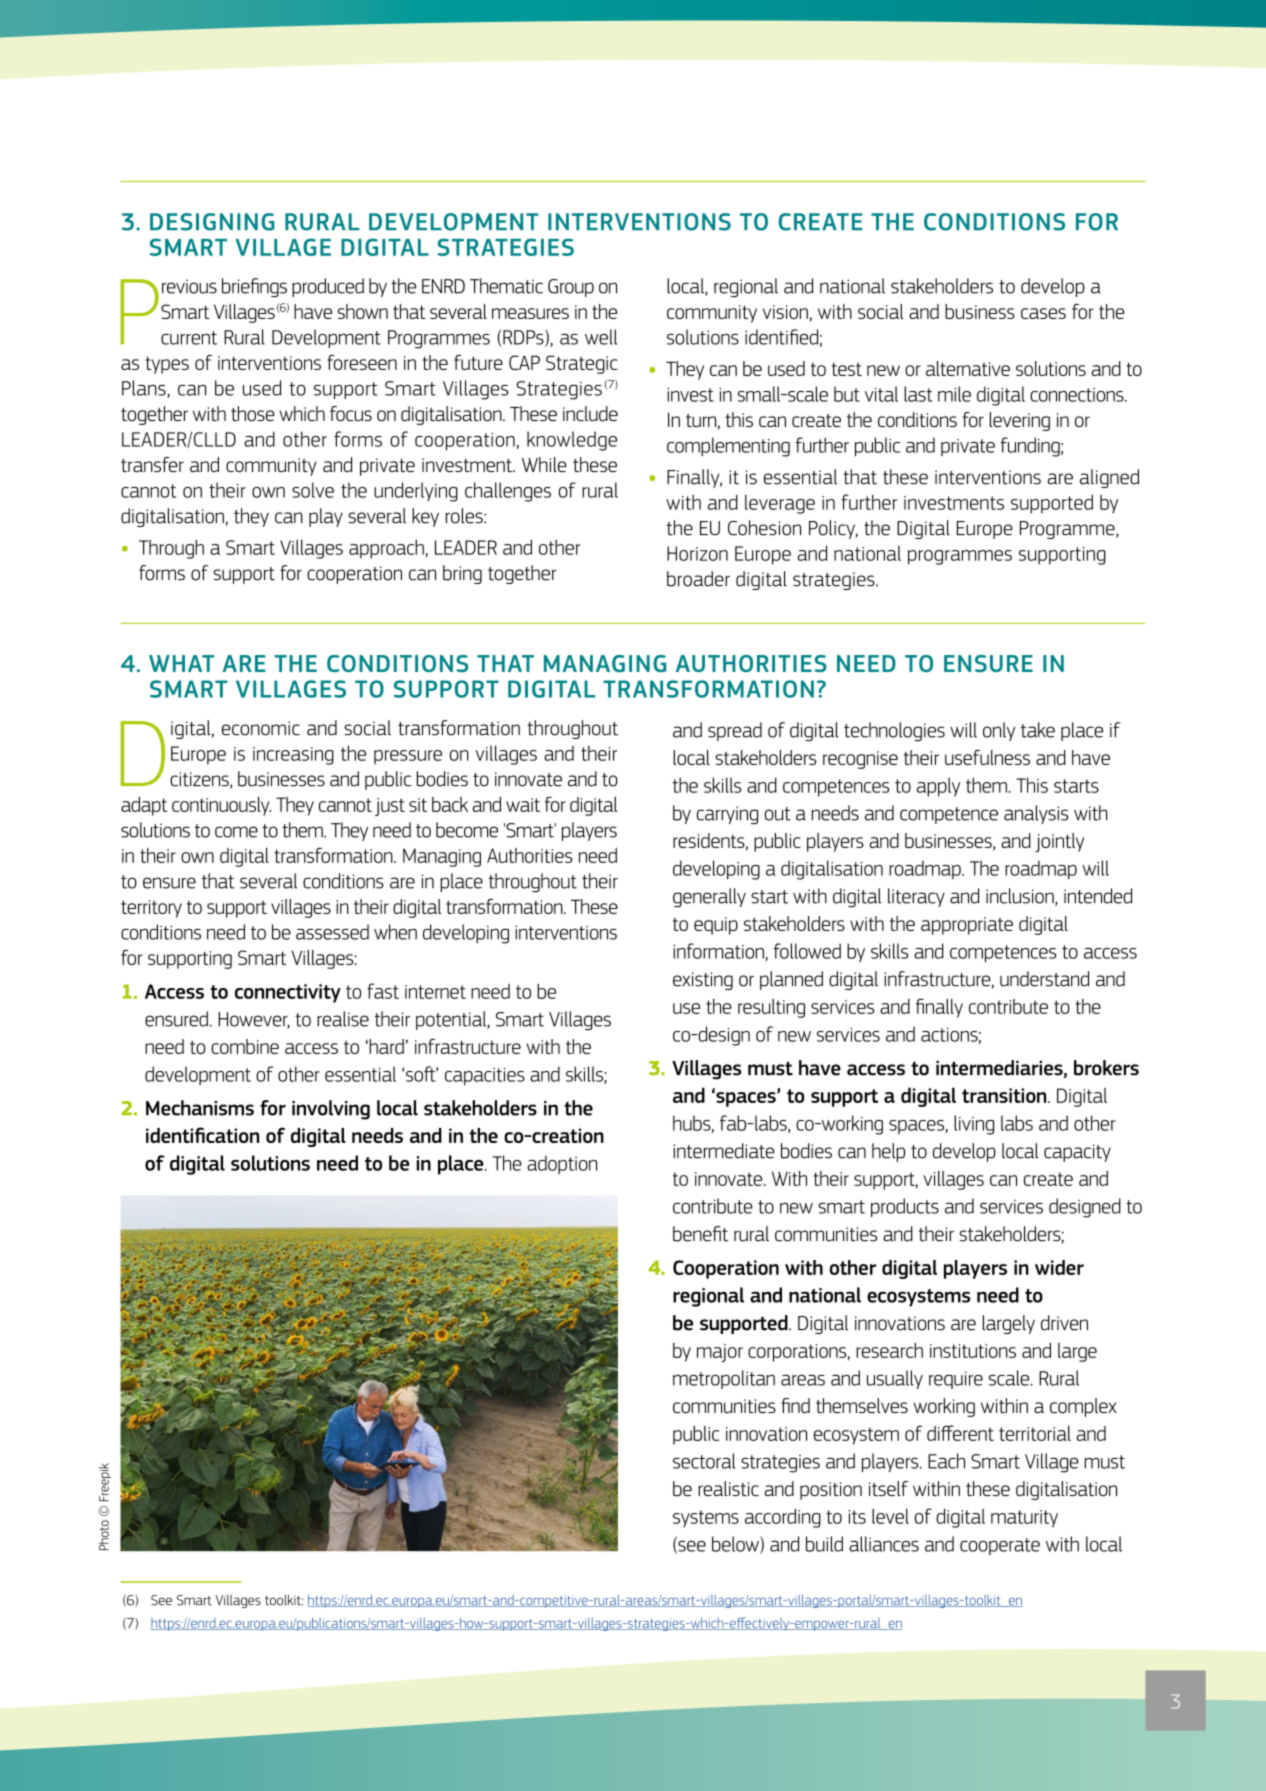  Describe the element at coordinates (332, 932) in the page. I see `assessed` at that location.
